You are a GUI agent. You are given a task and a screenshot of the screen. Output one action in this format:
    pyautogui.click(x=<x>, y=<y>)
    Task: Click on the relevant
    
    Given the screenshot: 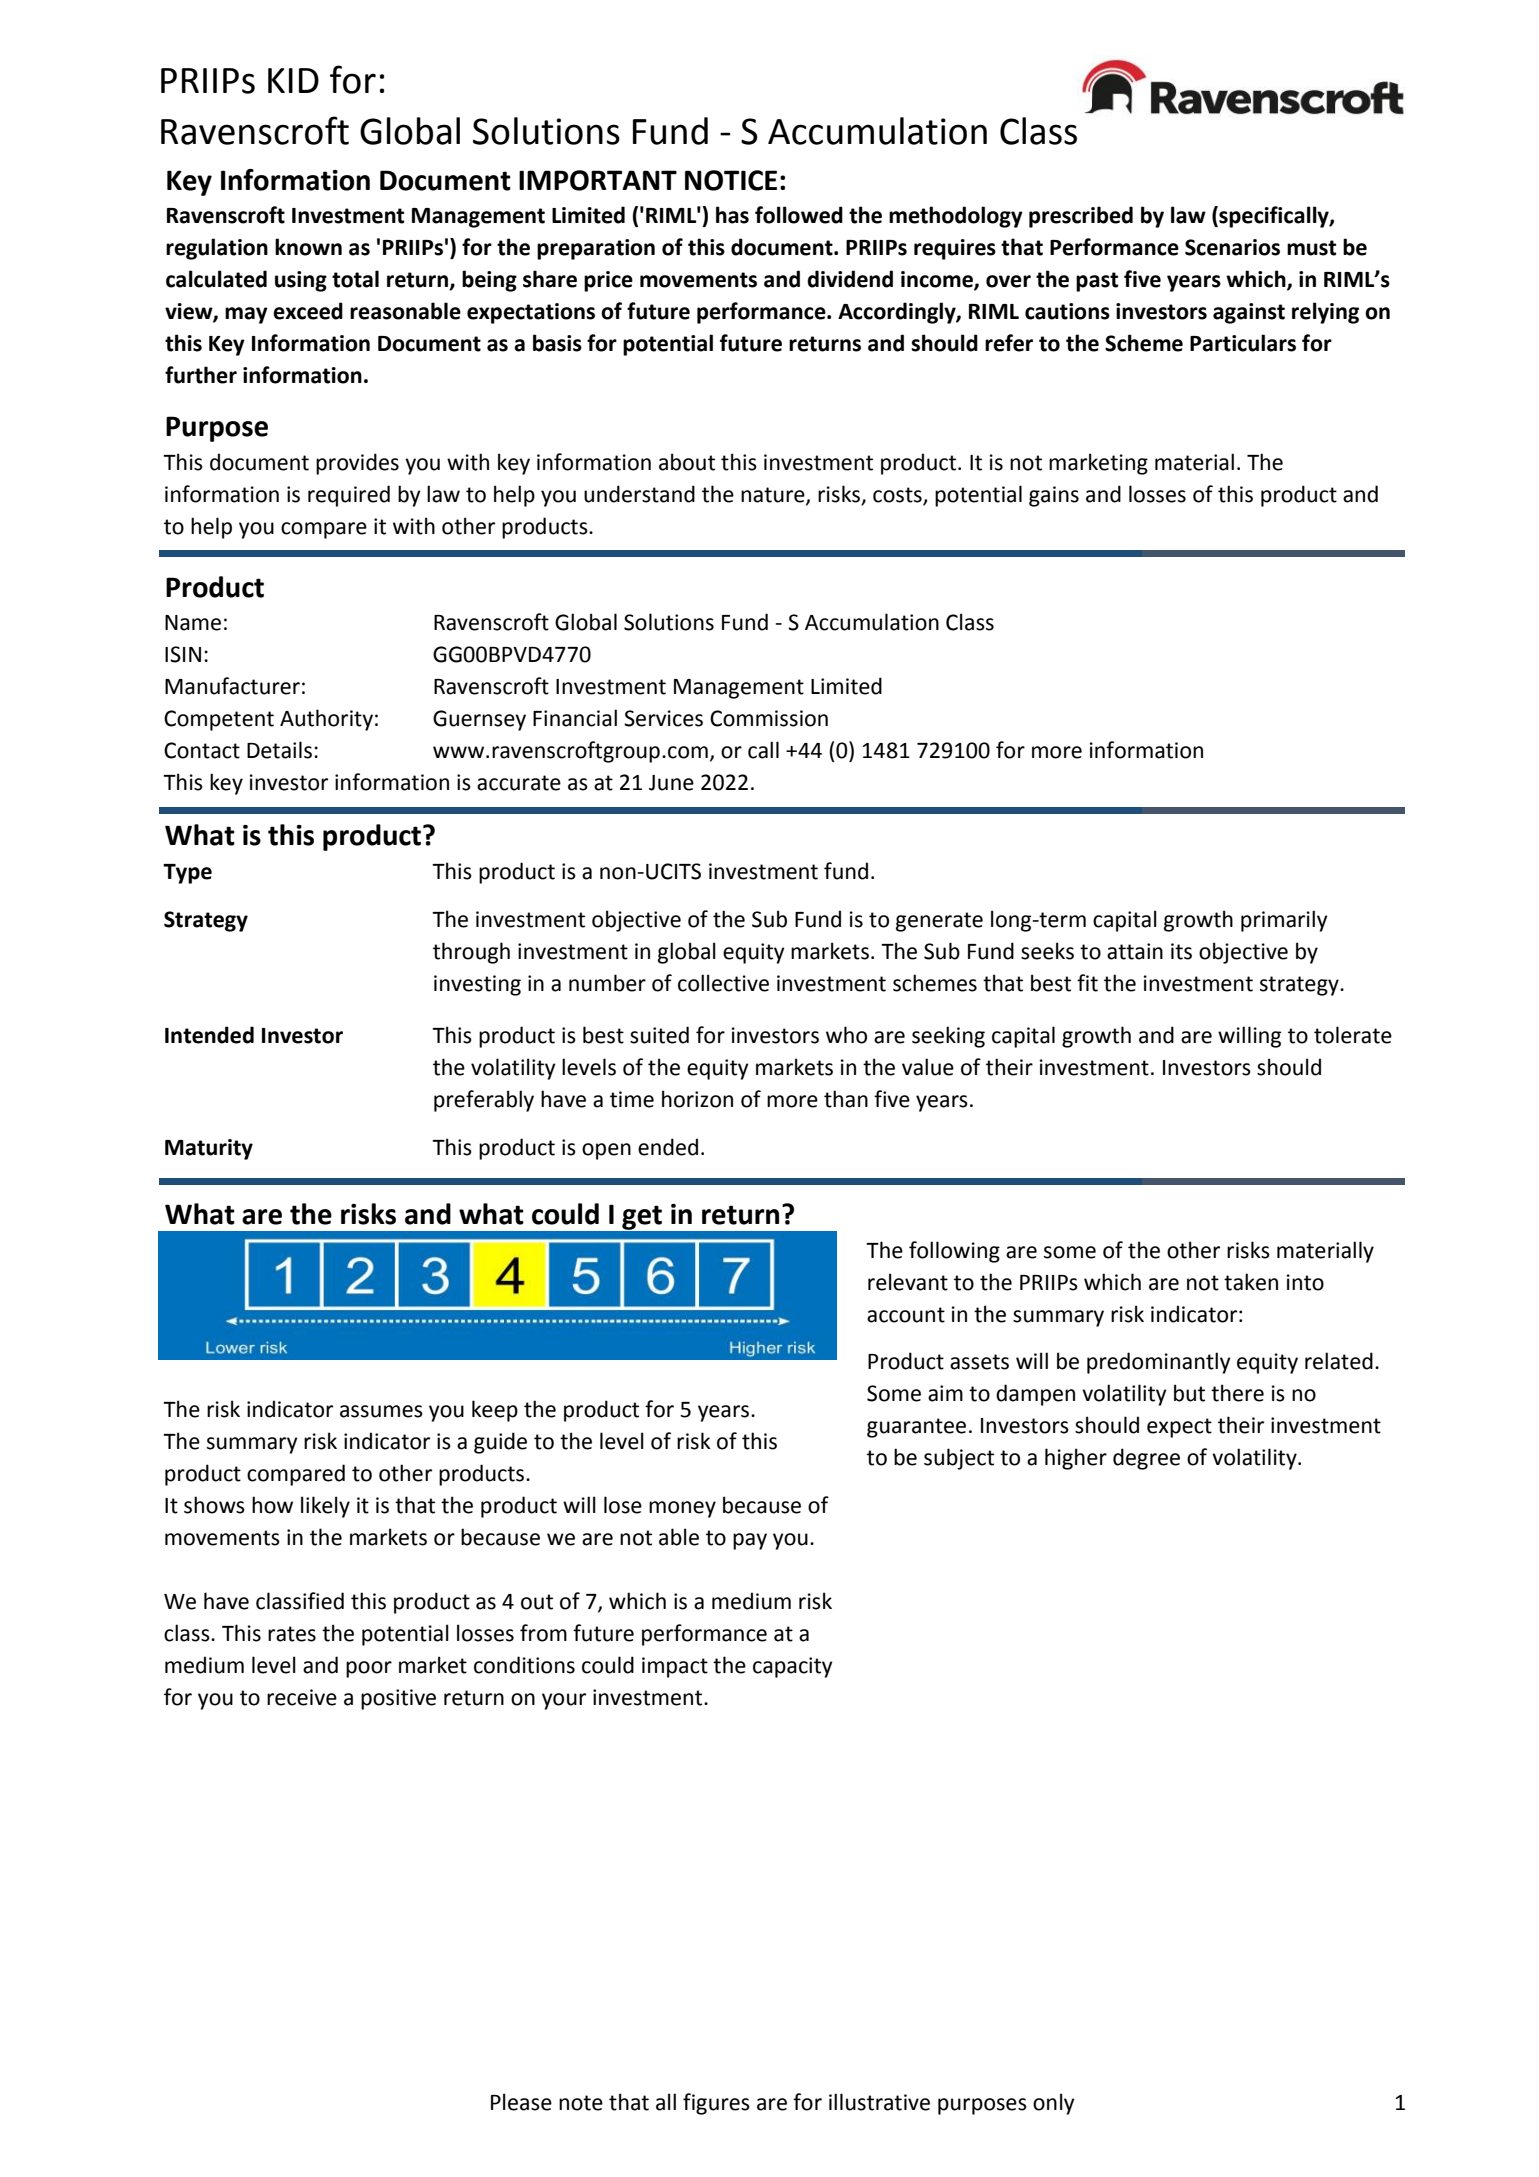 What is the action you would take?
    pyautogui.click(x=908, y=1282)
